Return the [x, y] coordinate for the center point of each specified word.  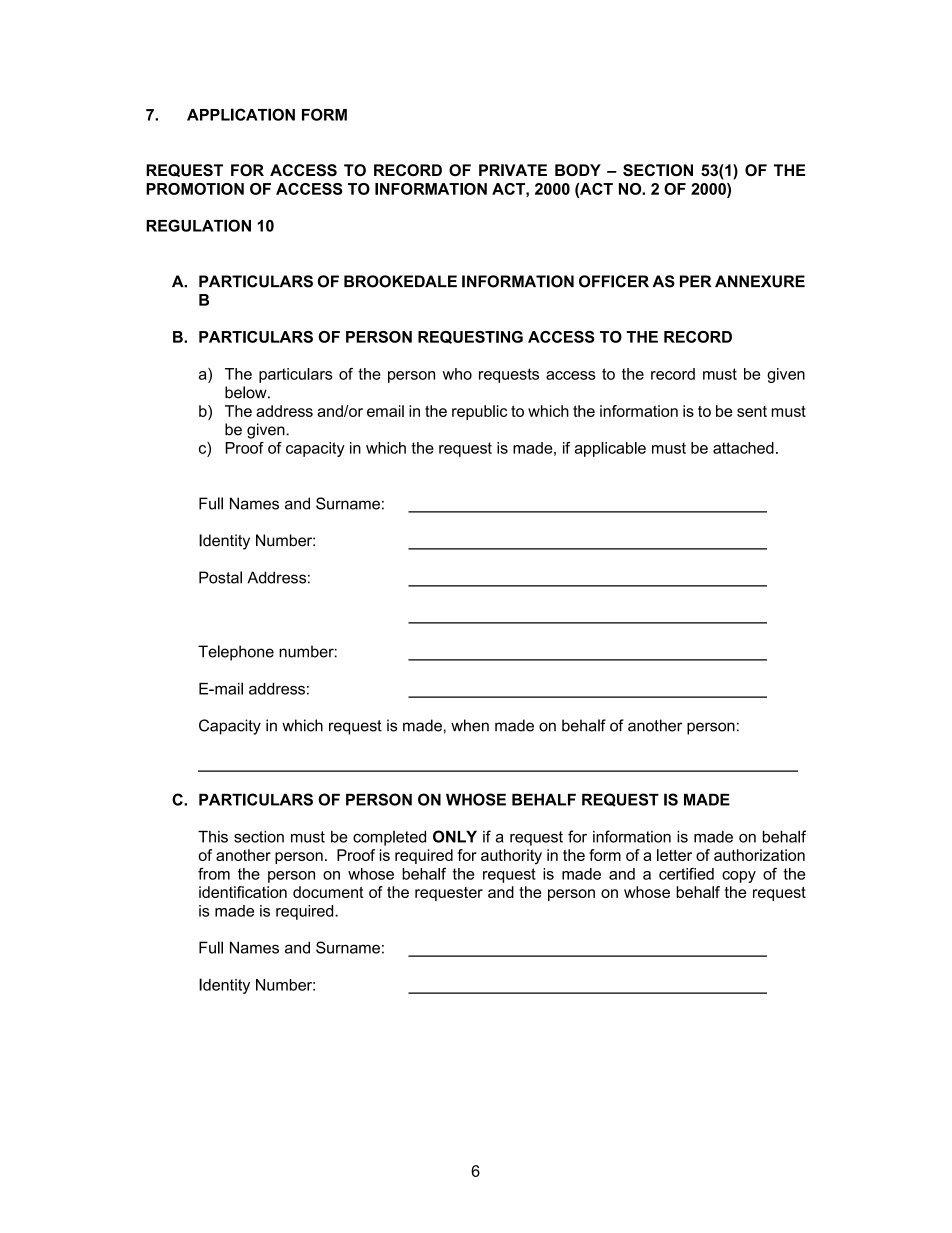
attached [743, 448]
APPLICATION [241, 114]
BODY [578, 170]
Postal [220, 577]
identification [243, 892]
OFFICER [614, 281]
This [213, 836]
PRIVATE [513, 170]
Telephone [236, 653]
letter [674, 855]
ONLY [455, 836]
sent [752, 411]
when [470, 725]
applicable [610, 449]
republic [479, 412]
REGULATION [198, 225]
